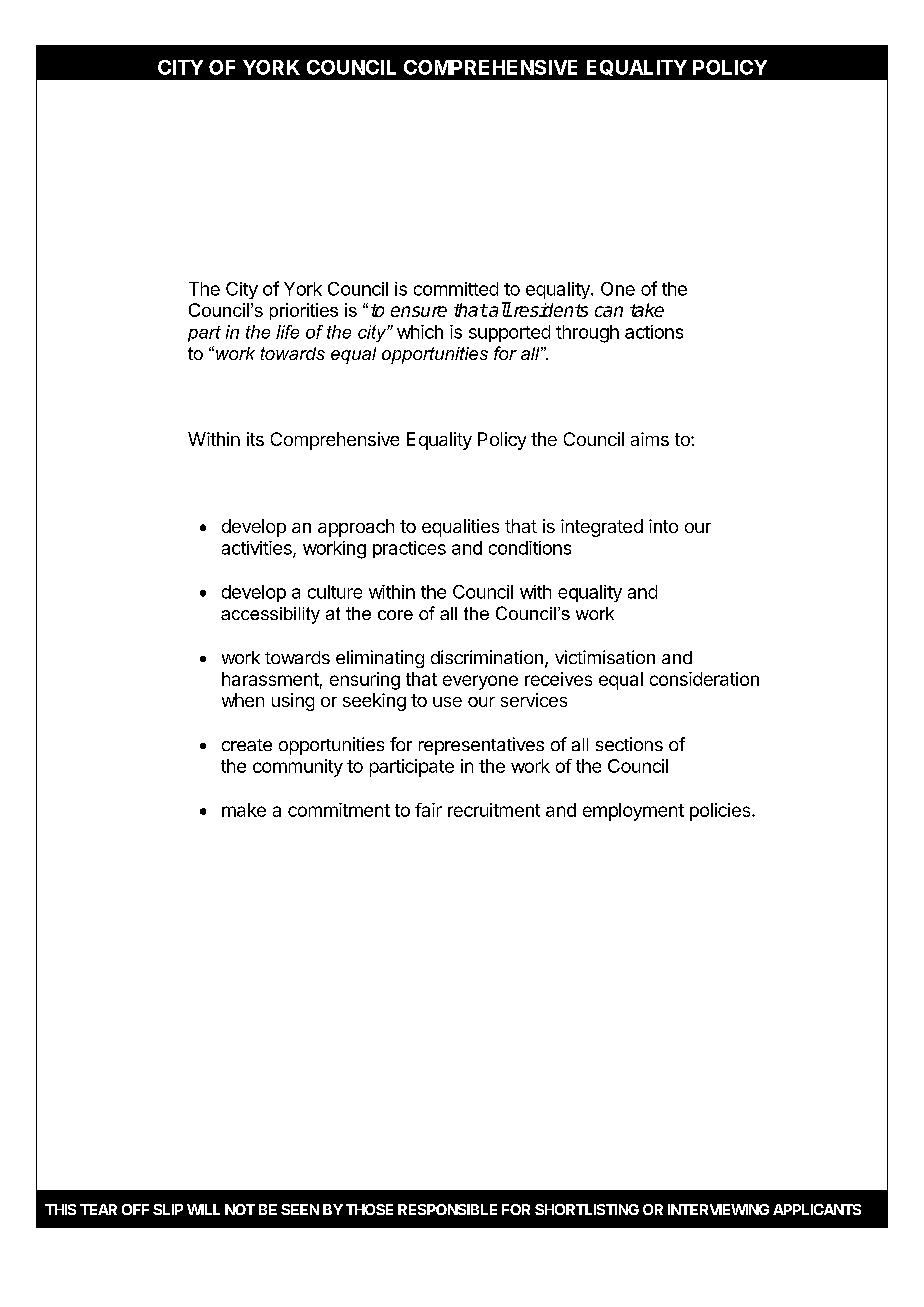  I want to click on into, so click(663, 526).
